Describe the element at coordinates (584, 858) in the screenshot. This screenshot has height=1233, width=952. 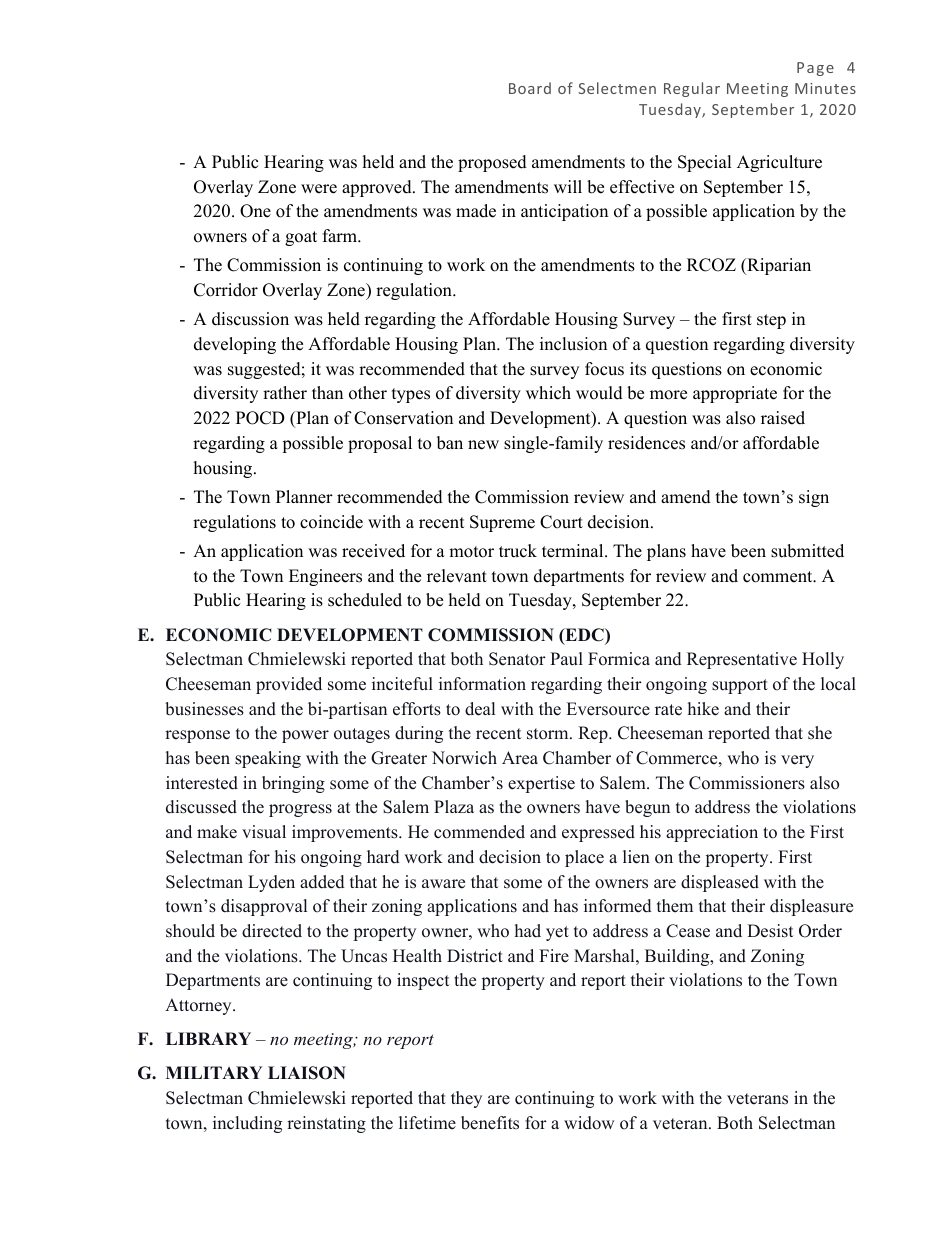
I see `place` at that location.
